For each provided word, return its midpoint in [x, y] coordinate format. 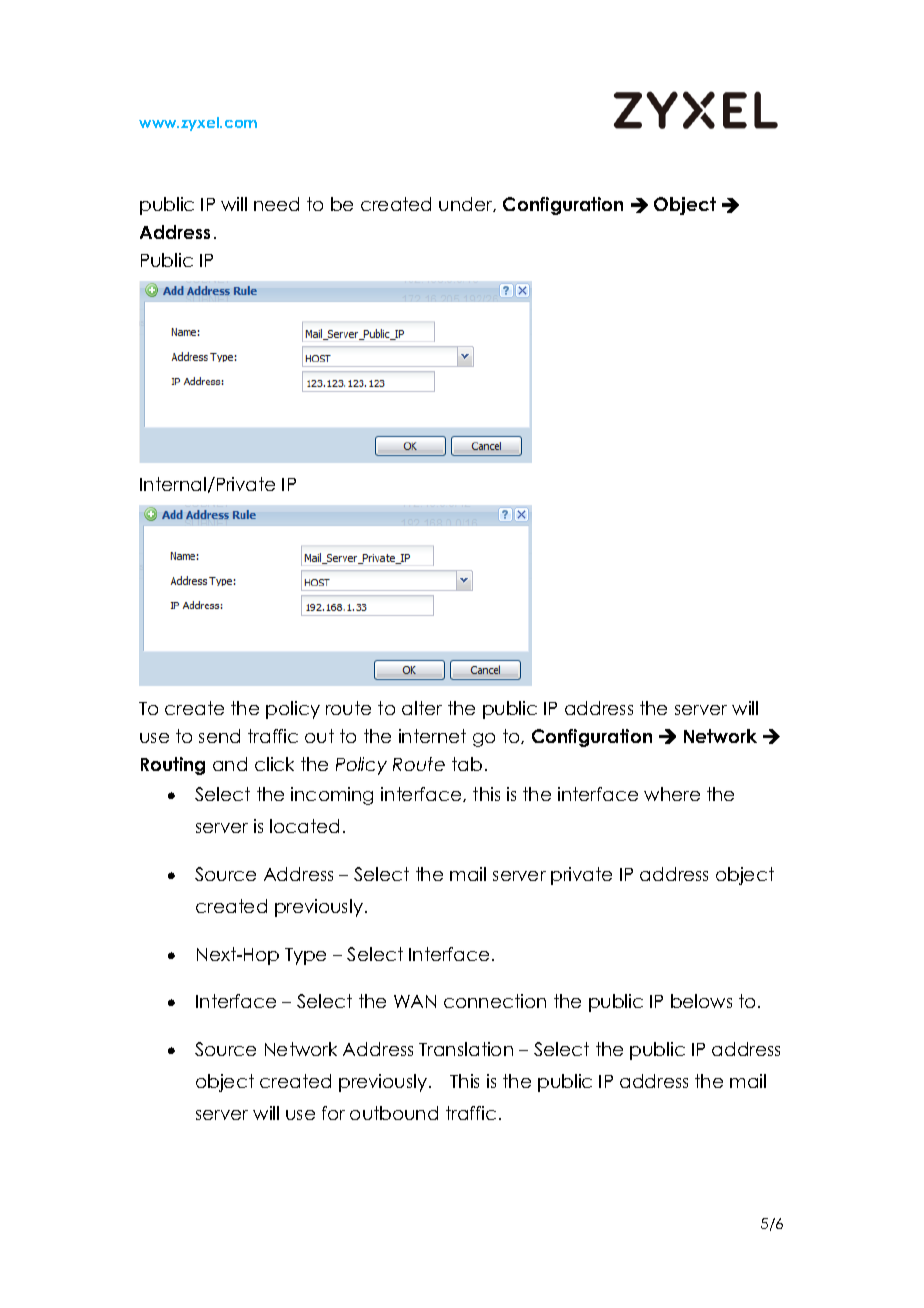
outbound [394, 1113]
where [672, 794]
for [333, 1113]
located [304, 826]
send [219, 736]
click [274, 764]
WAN [415, 1001]
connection [495, 1001]
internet [432, 736]
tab [467, 764]
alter [422, 708]
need [276, 204]
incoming [332, 796]
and [230, 764]
